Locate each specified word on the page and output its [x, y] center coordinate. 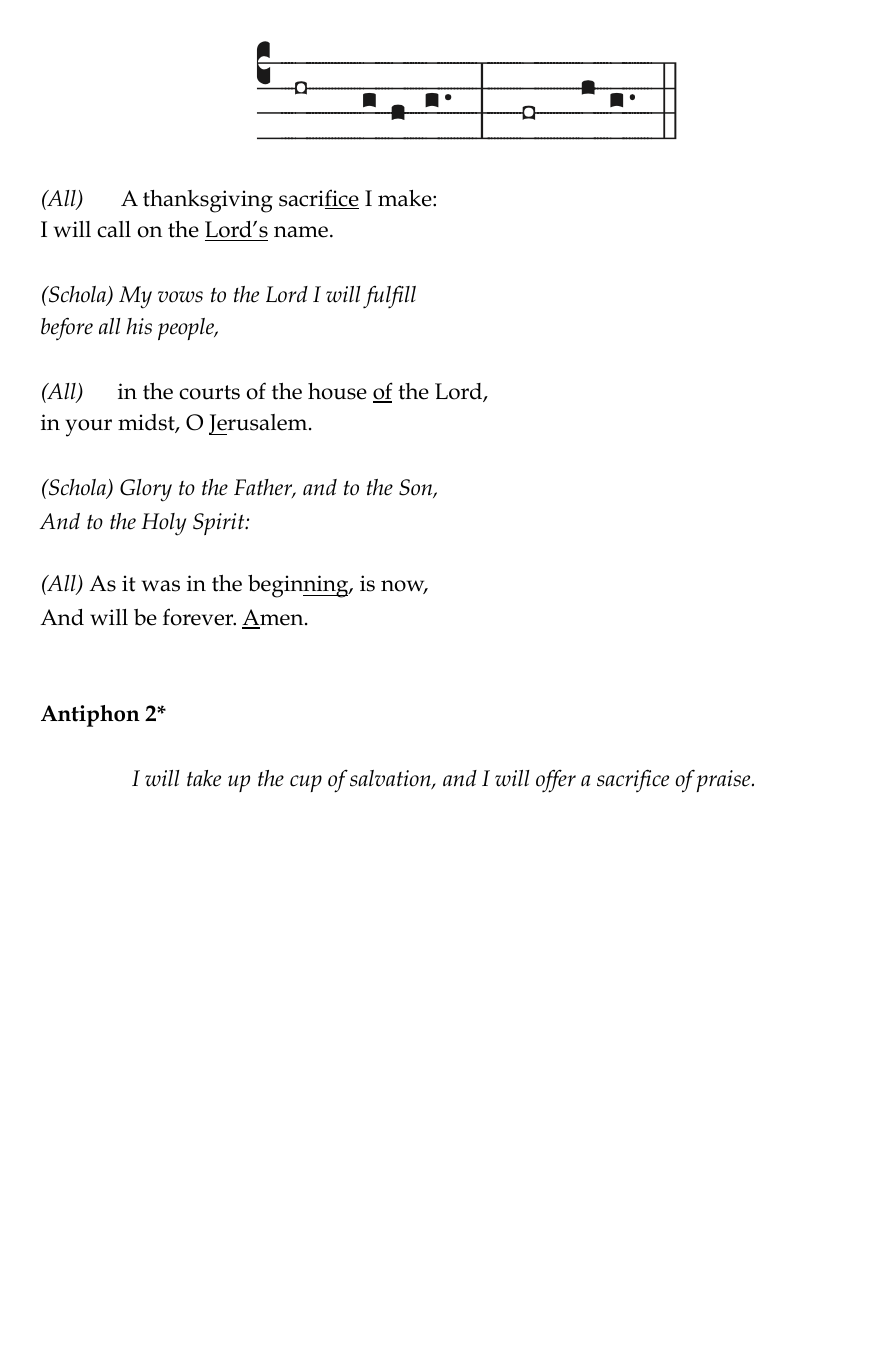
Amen [274, 618]
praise [725, 781]
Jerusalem [259, 424]
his [139, 326]
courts [209, 392]
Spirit [220, 524]
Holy [163, 524]
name [302, 232]
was [161, 586]
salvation [391, 780]
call [114, 229]
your [88, 428]
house [337, 391]
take [204, 778]
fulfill [389, 297]
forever [199, 617]
